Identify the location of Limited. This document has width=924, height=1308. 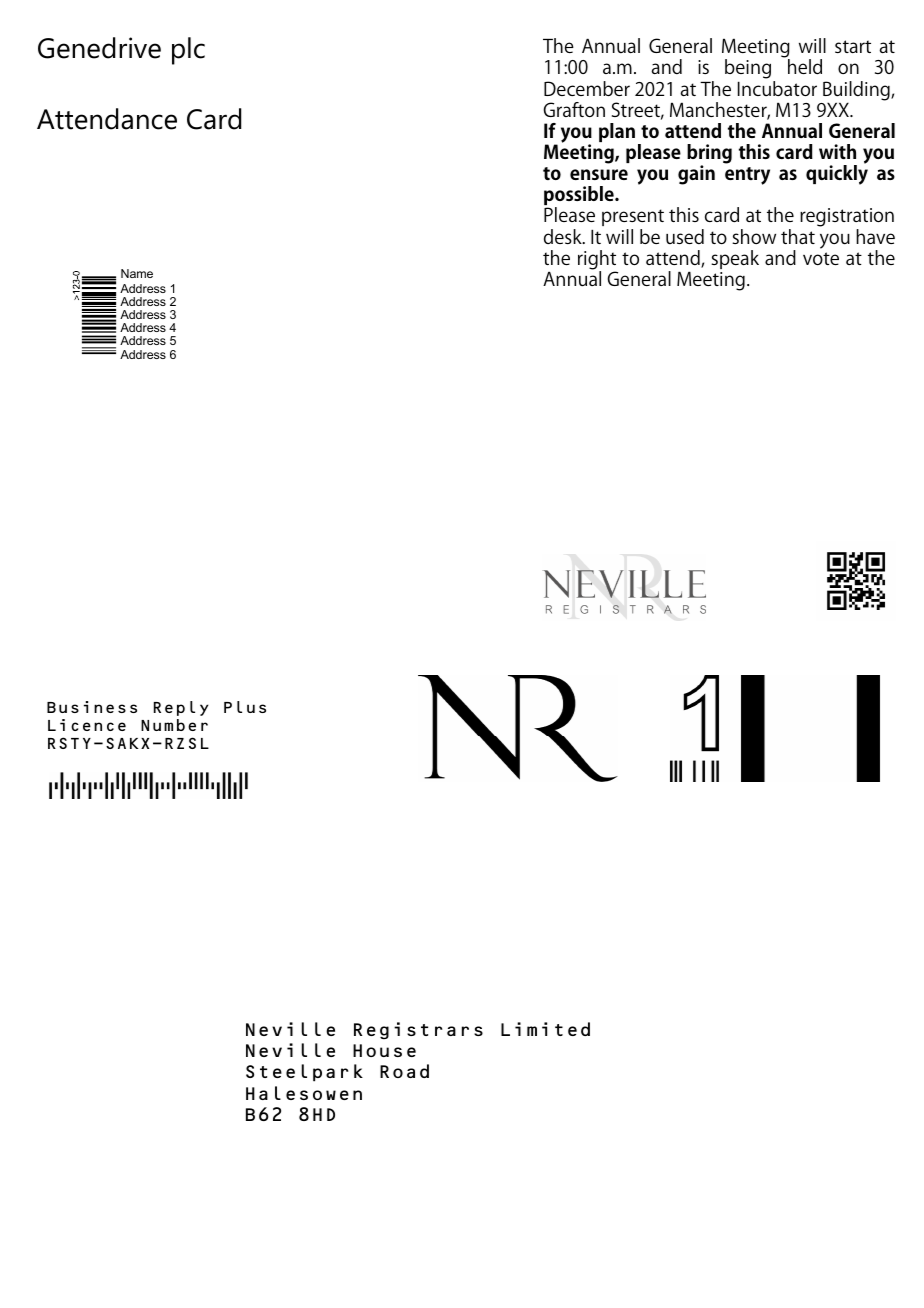
(545, 1029).
